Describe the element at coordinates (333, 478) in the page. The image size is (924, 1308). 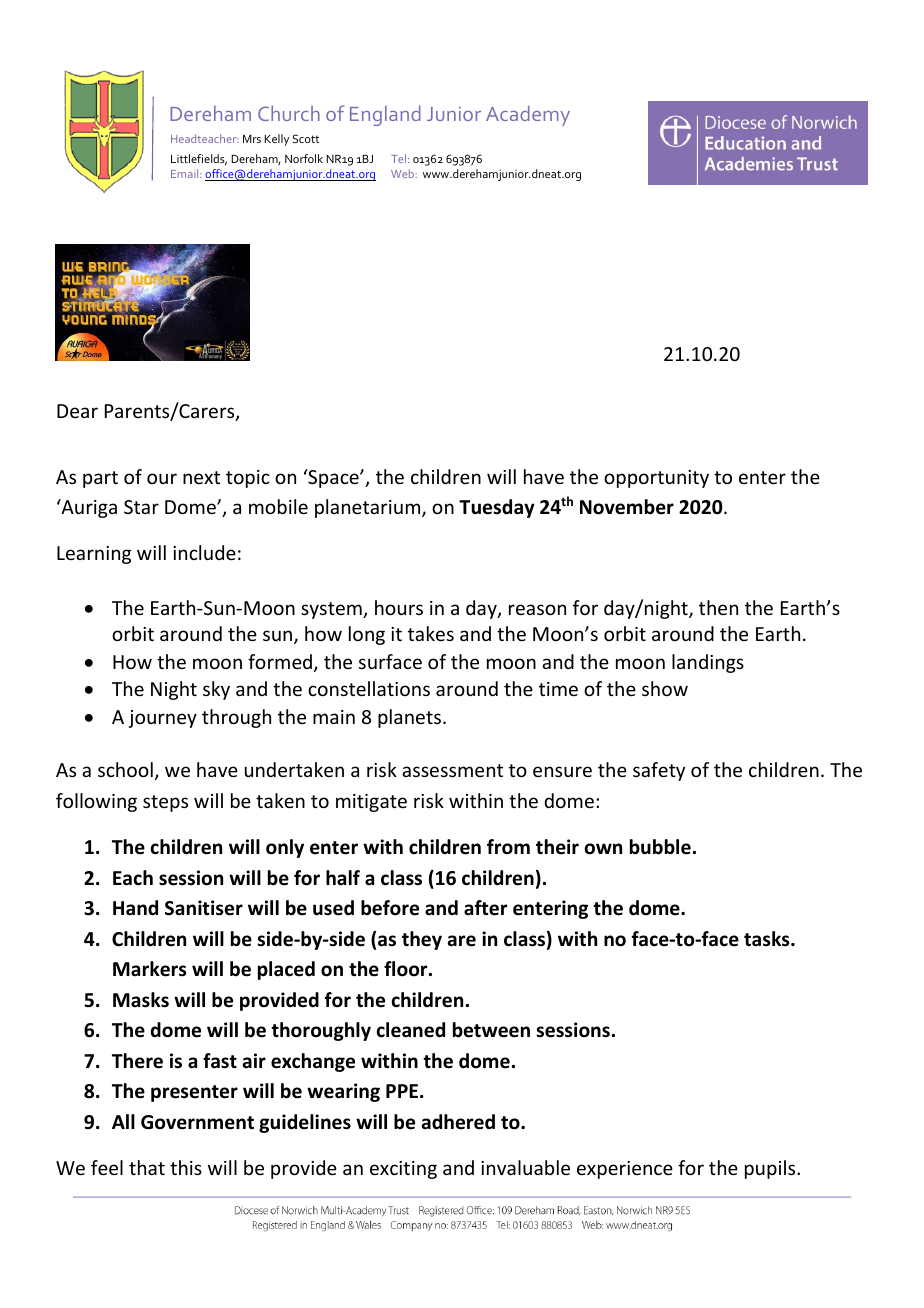
I see `Space` at that location.
